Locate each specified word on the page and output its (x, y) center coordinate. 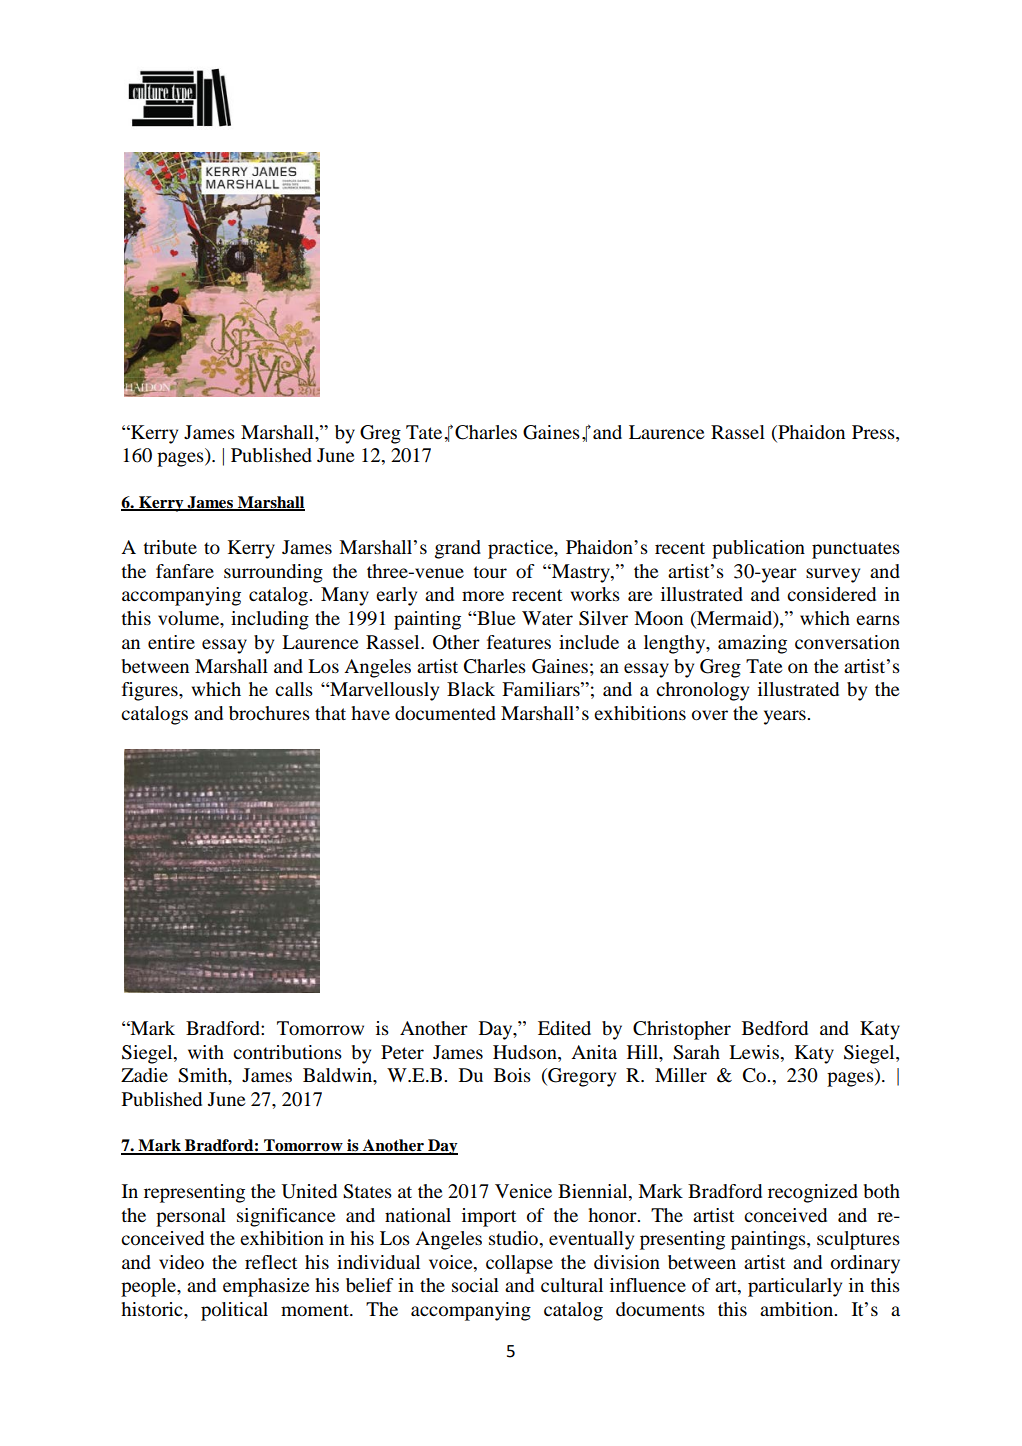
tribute (170, 547)
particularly (795, 1287)
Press (874, 432)
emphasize (266, 1287)
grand (458, 549)
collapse (519, 1264)
